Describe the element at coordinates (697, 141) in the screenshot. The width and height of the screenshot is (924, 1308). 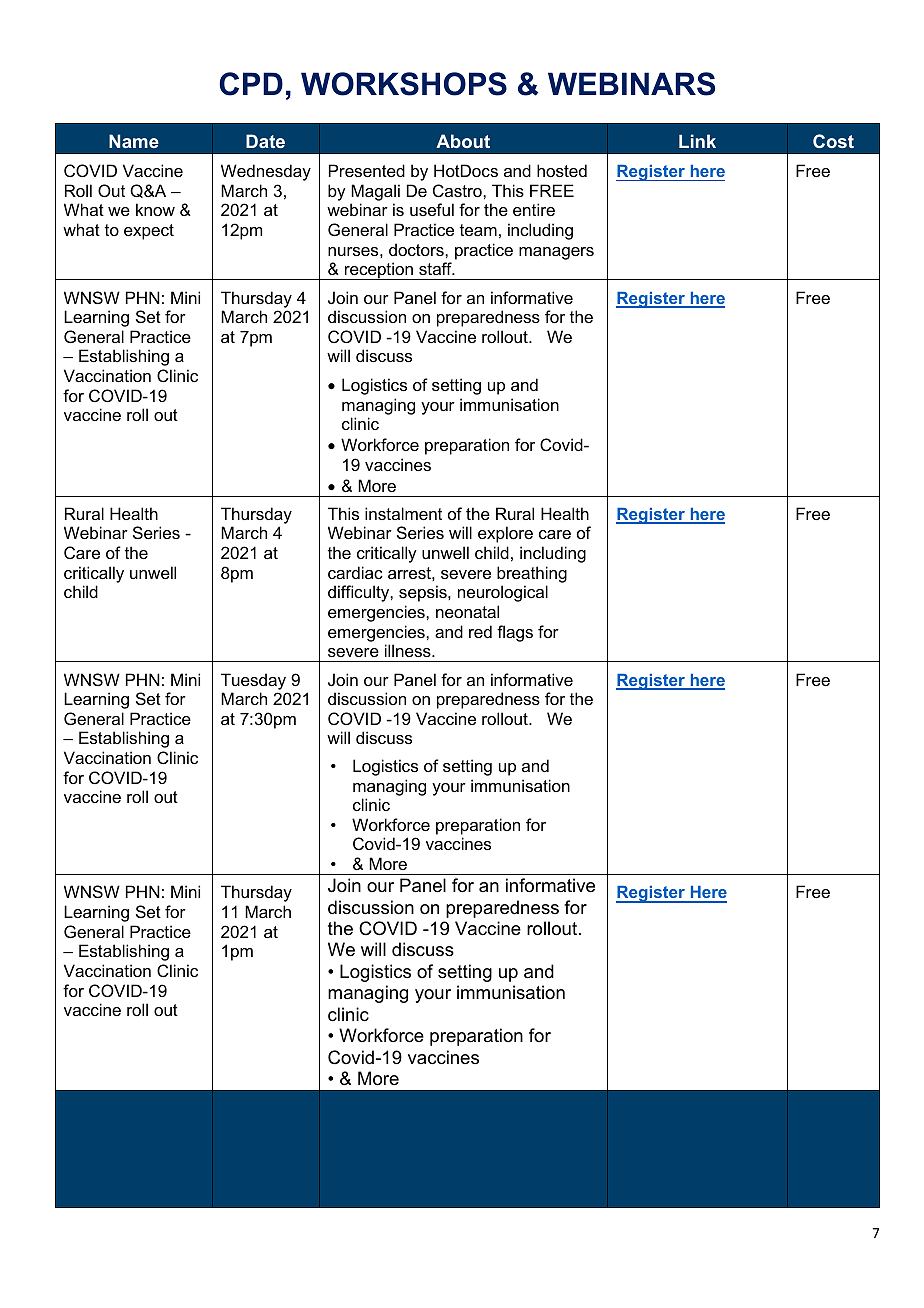
I see `Link` at that location.
